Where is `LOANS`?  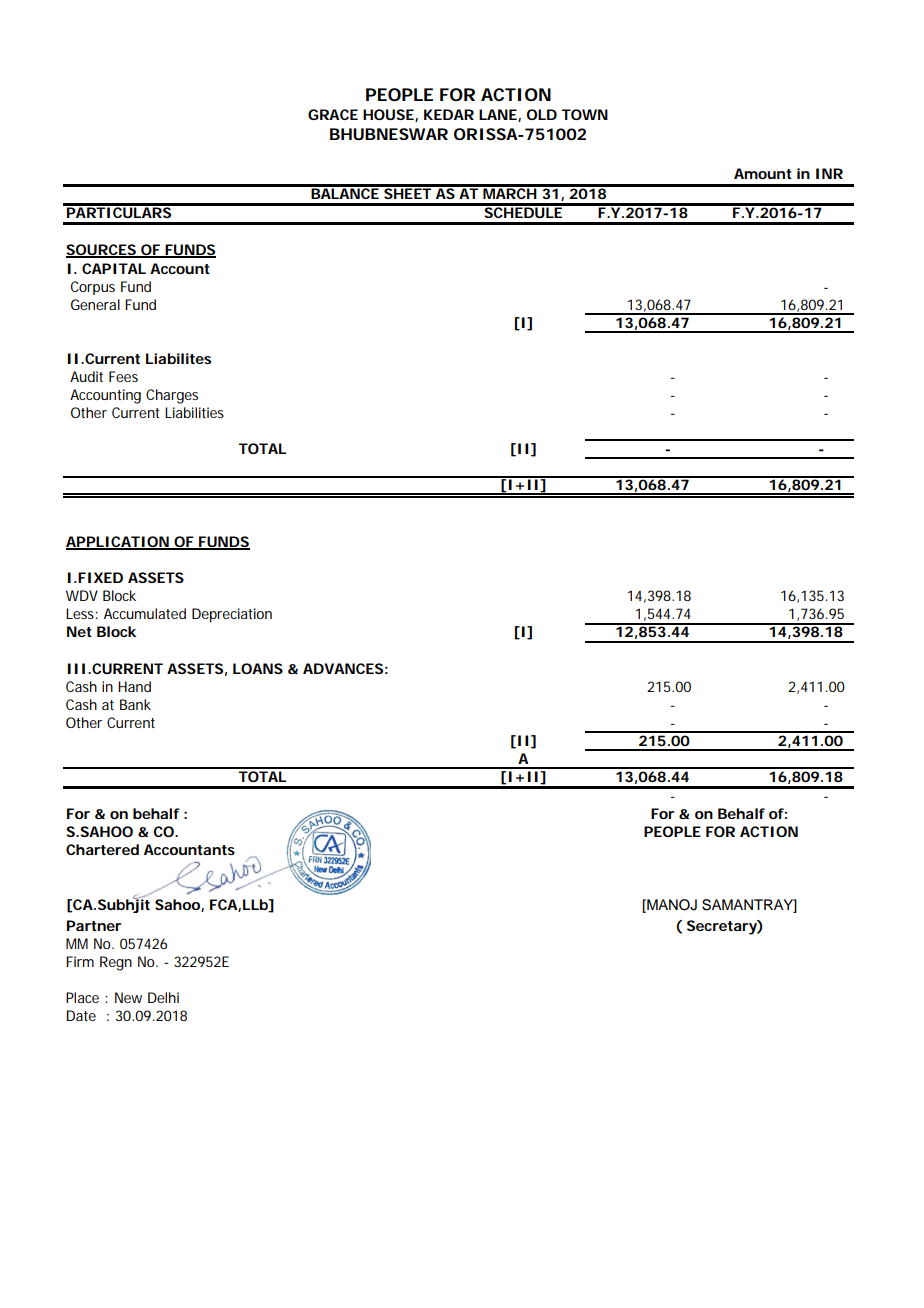 LOANS is located at coordinates (258, 668).
